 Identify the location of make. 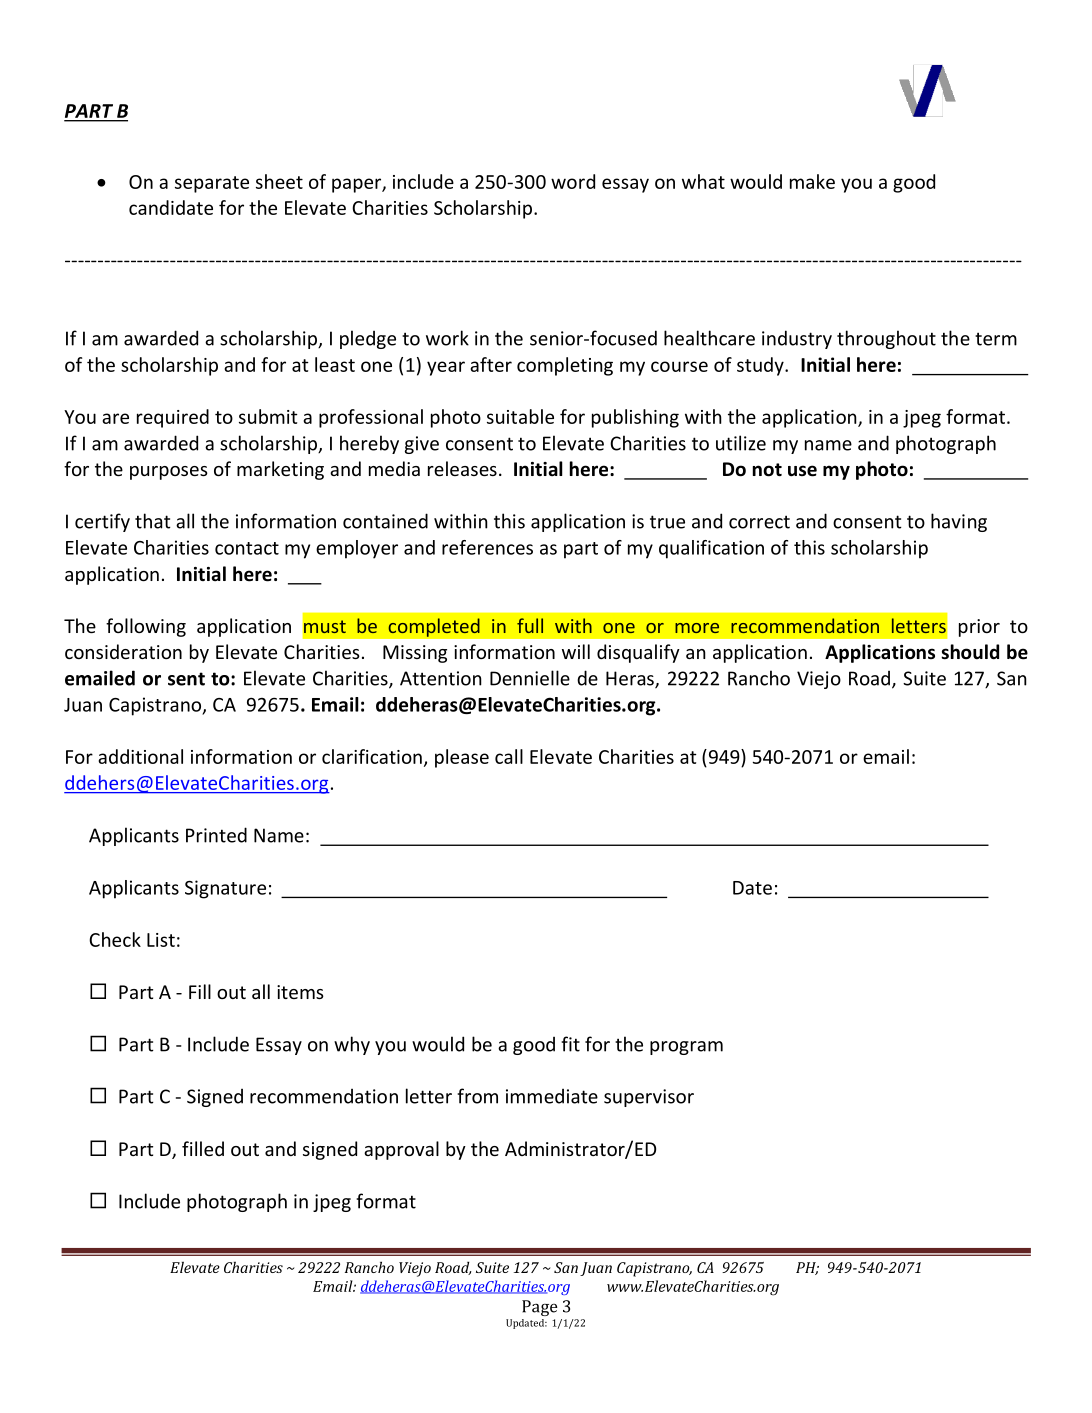
(812, 181).
